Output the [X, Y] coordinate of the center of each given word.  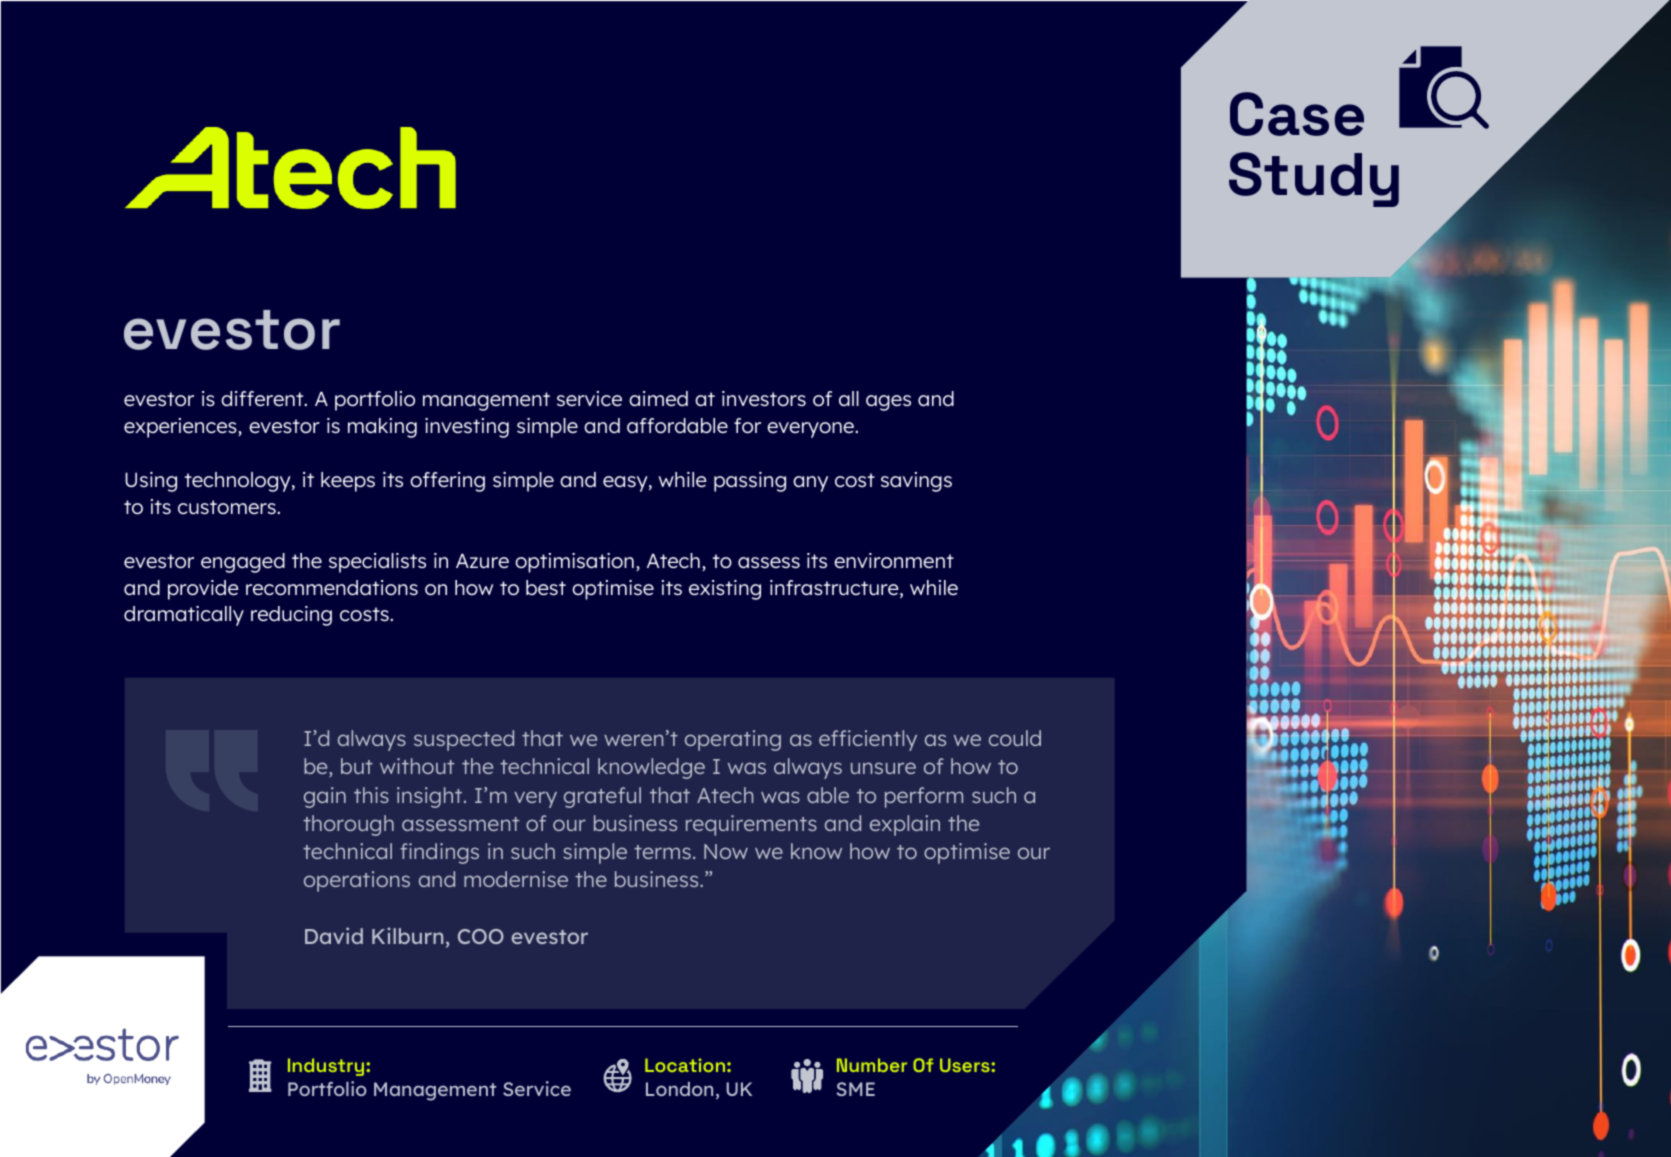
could [1015, 738]
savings [916, 482]
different [263, 398]
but [357, 766]
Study [1314, 179]
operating [733, 740]
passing [750, 482]
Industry [327, 1067]
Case [1297, 114]
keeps [348, 482]
